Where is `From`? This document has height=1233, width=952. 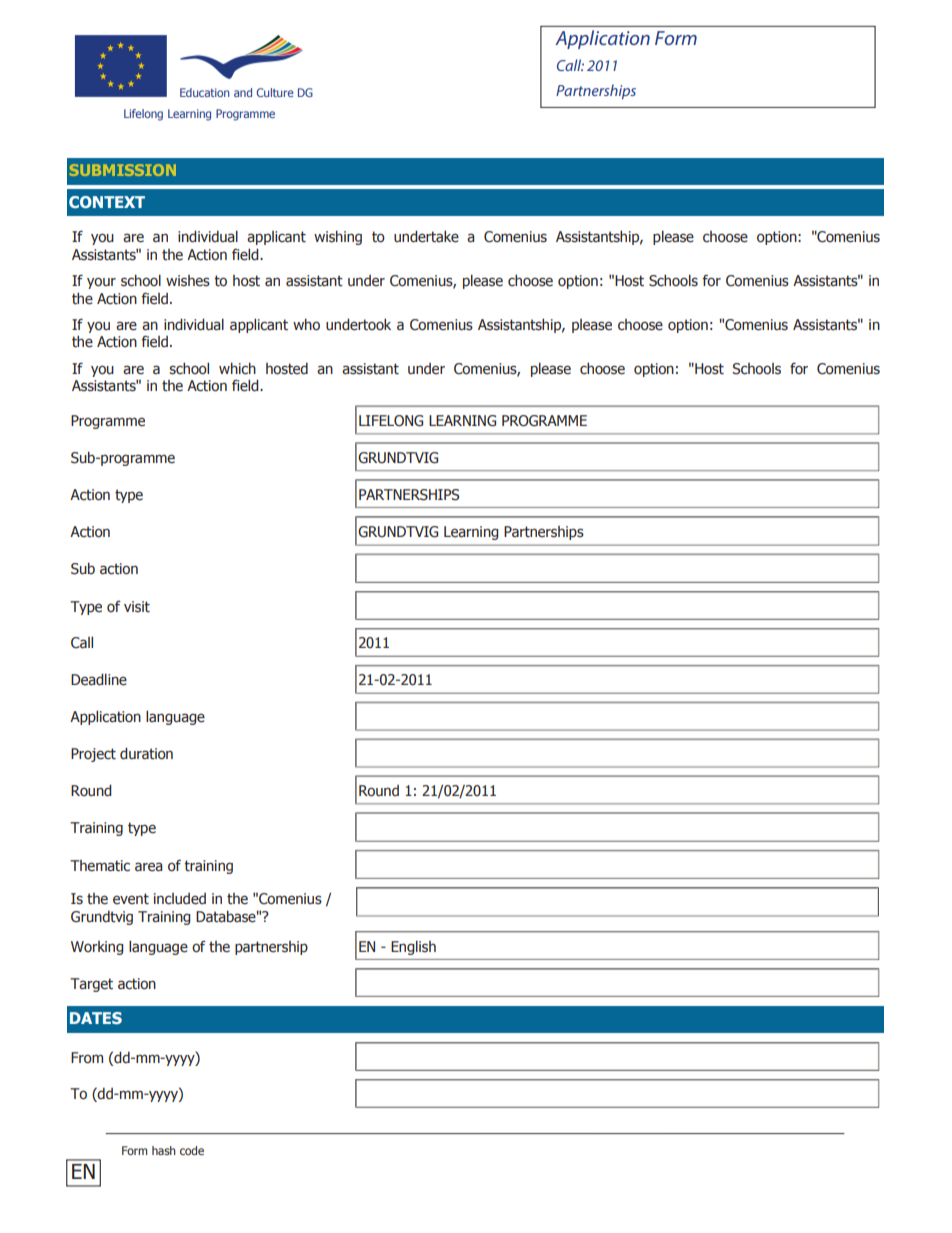 From is located at coordinates (87, 1058).
